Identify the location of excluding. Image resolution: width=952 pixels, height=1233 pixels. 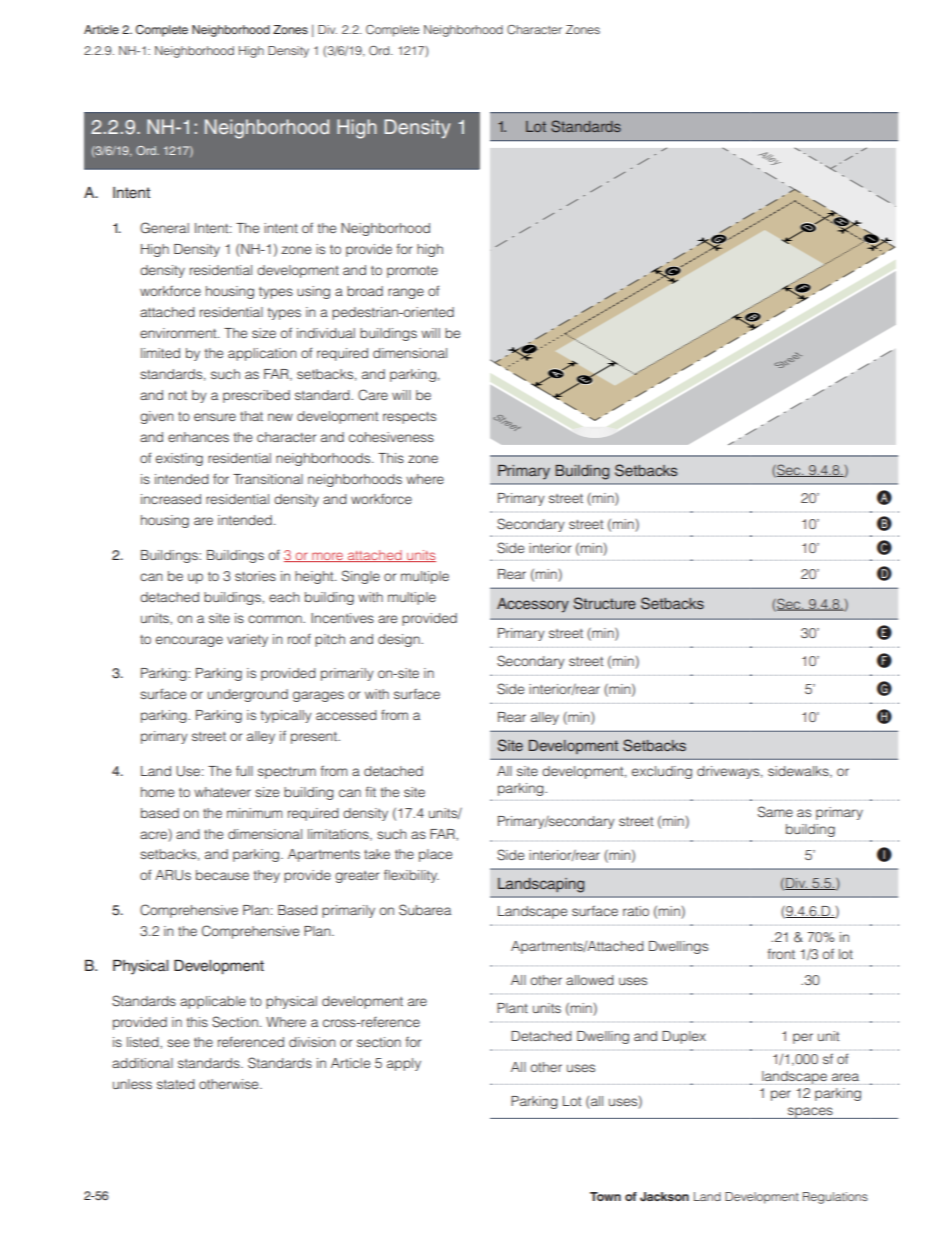
(662, 772).
